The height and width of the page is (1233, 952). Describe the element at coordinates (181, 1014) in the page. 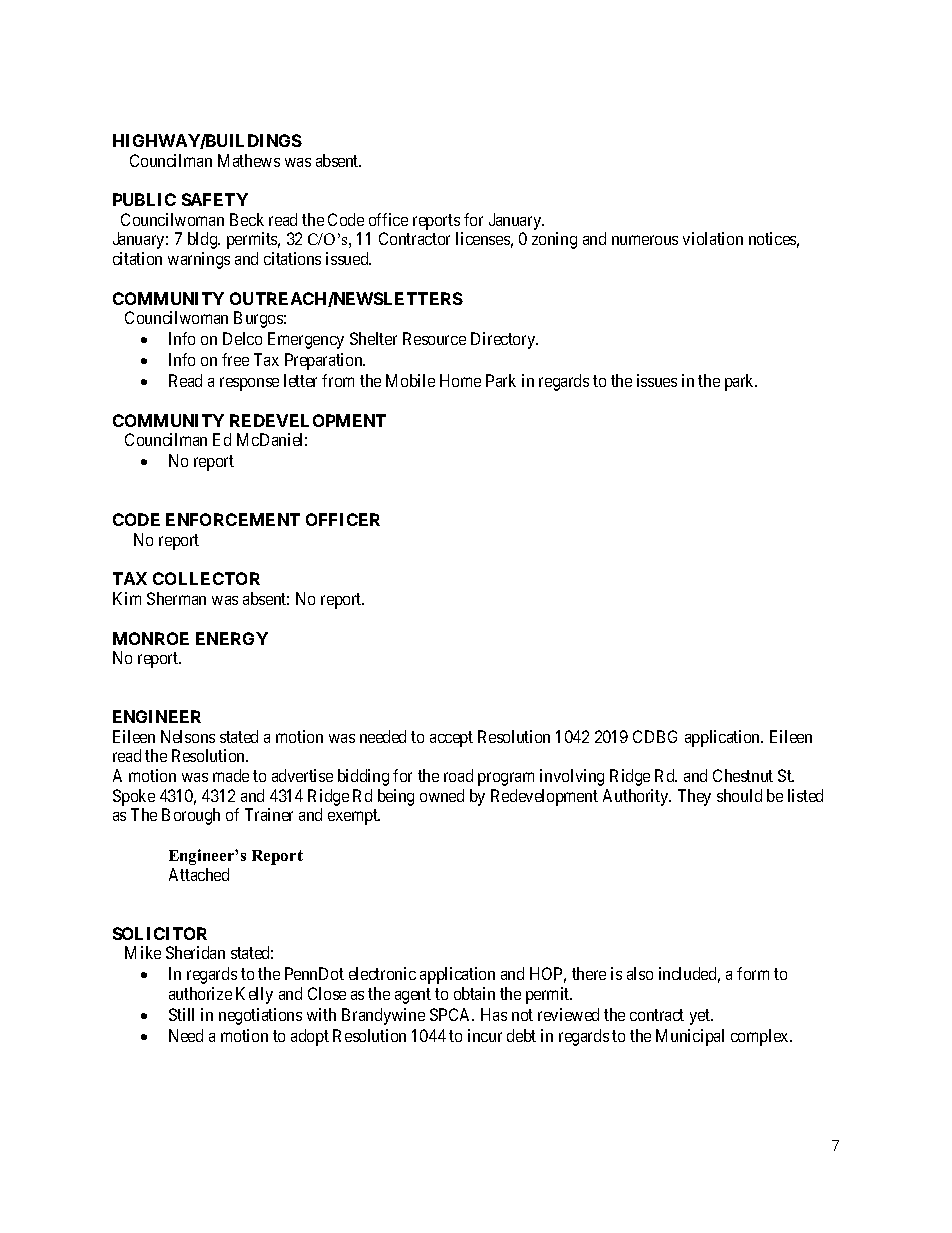

I see `Still` at that location.
